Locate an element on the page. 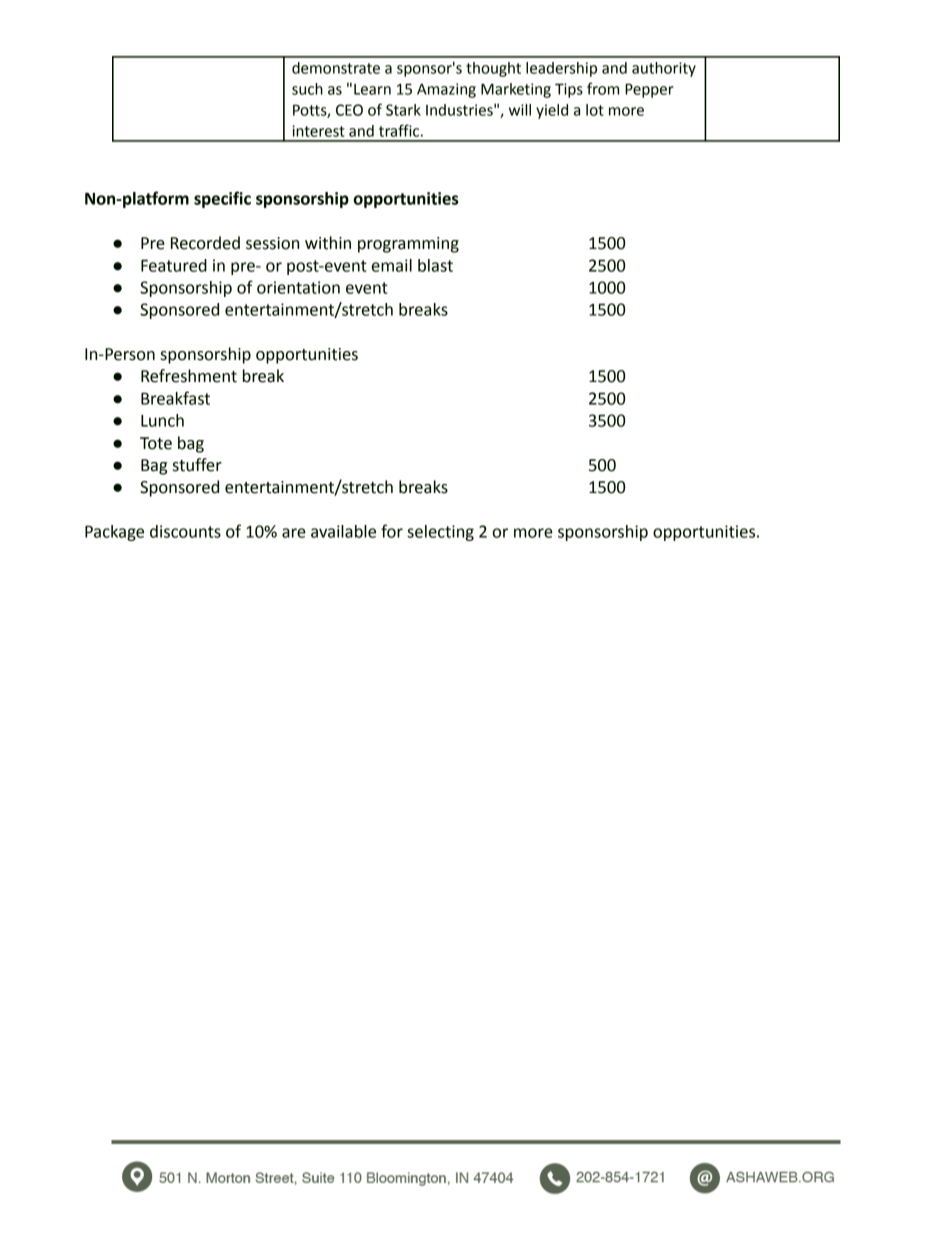 The image size is (952, 1233). Recorded is located at coordinates (205, 243).
